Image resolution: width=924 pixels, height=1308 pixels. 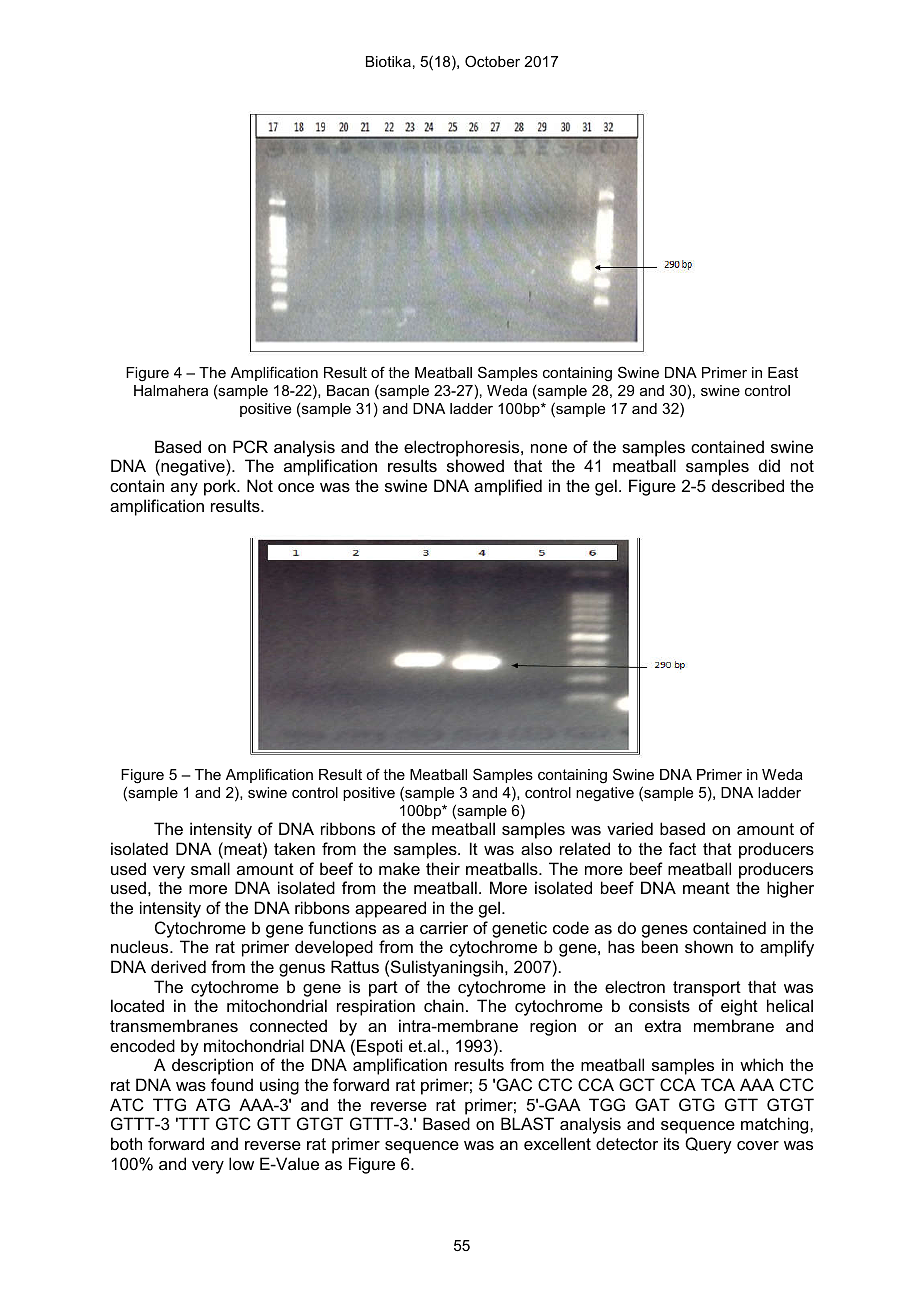 What do you see at coordinates (475, 465) in the image?
I see `showed` at bounding box center [475, 465].
